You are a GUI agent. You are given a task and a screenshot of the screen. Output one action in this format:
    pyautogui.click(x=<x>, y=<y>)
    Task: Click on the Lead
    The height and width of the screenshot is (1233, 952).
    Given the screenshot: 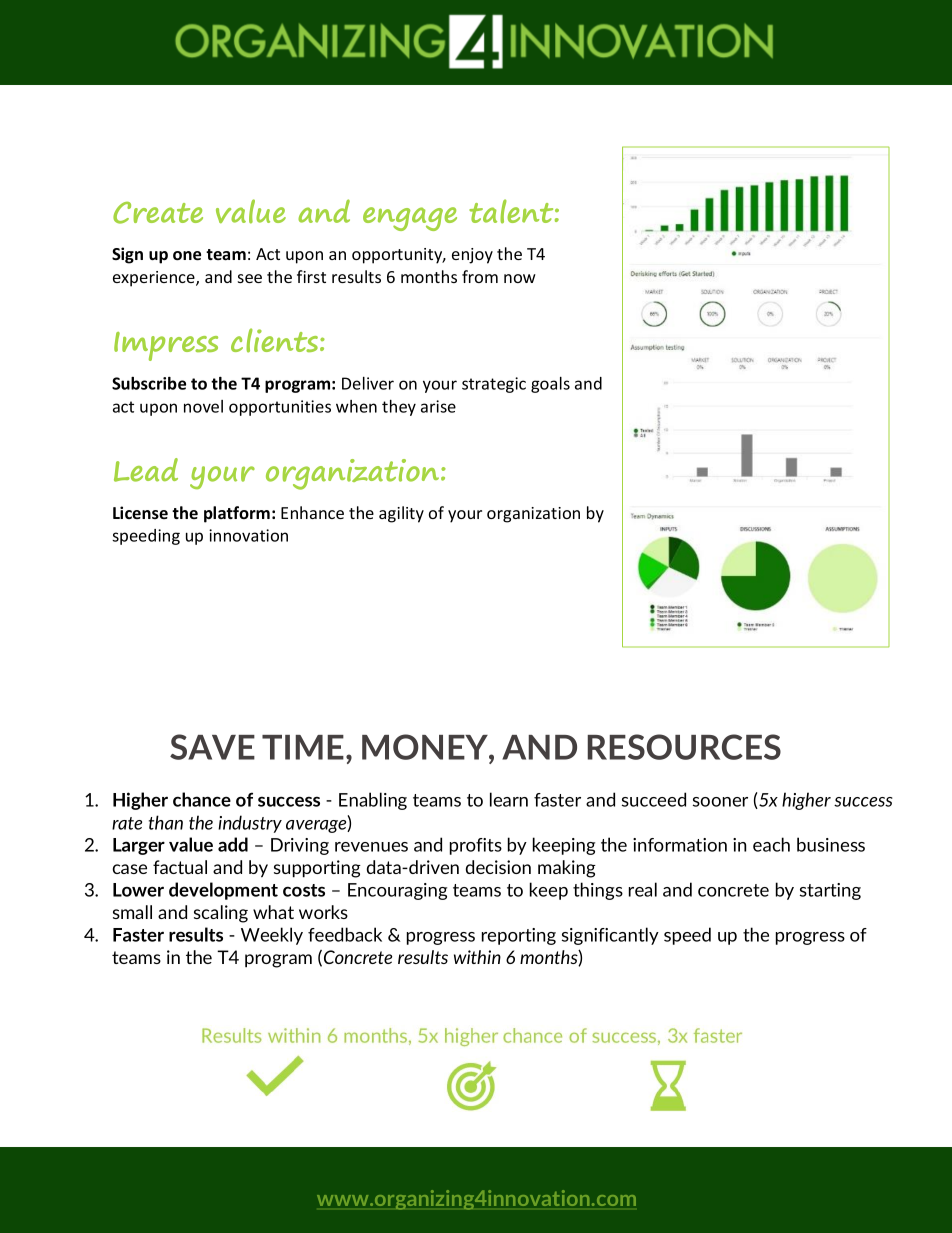 What is the action you would take?
    pyautogui.click(x=146, y=470)
